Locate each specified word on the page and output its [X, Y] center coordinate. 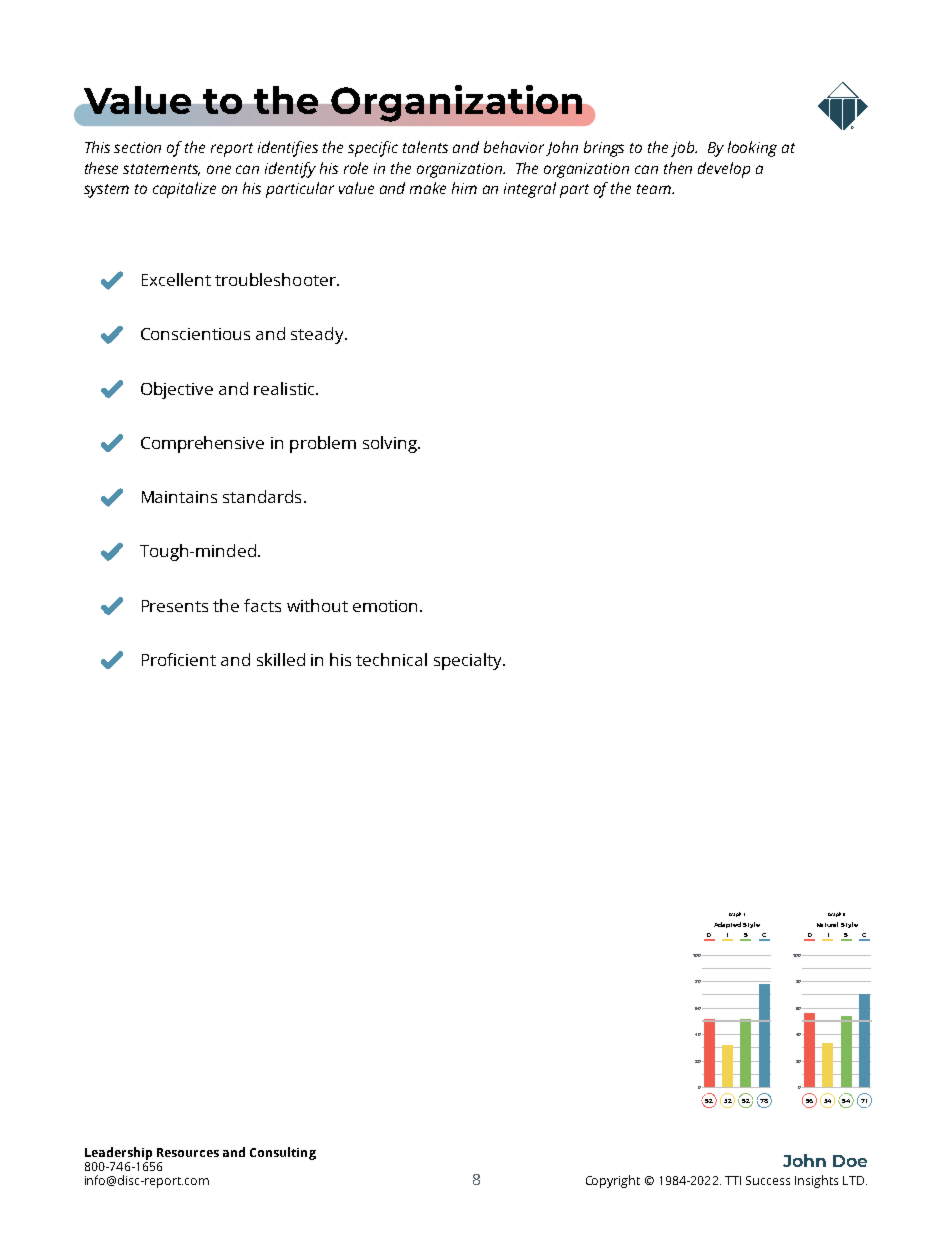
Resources [188, 1152]
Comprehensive [202, 444]
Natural [827, 924]
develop [724, 170]
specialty [469, 661]
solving [391, 444]
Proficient [179, 659]
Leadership [120, 1155]
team [655, 189]
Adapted [727, 925]
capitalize [184, 190]
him [464, 188]
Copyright [613, 1181]
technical [391, 659]
